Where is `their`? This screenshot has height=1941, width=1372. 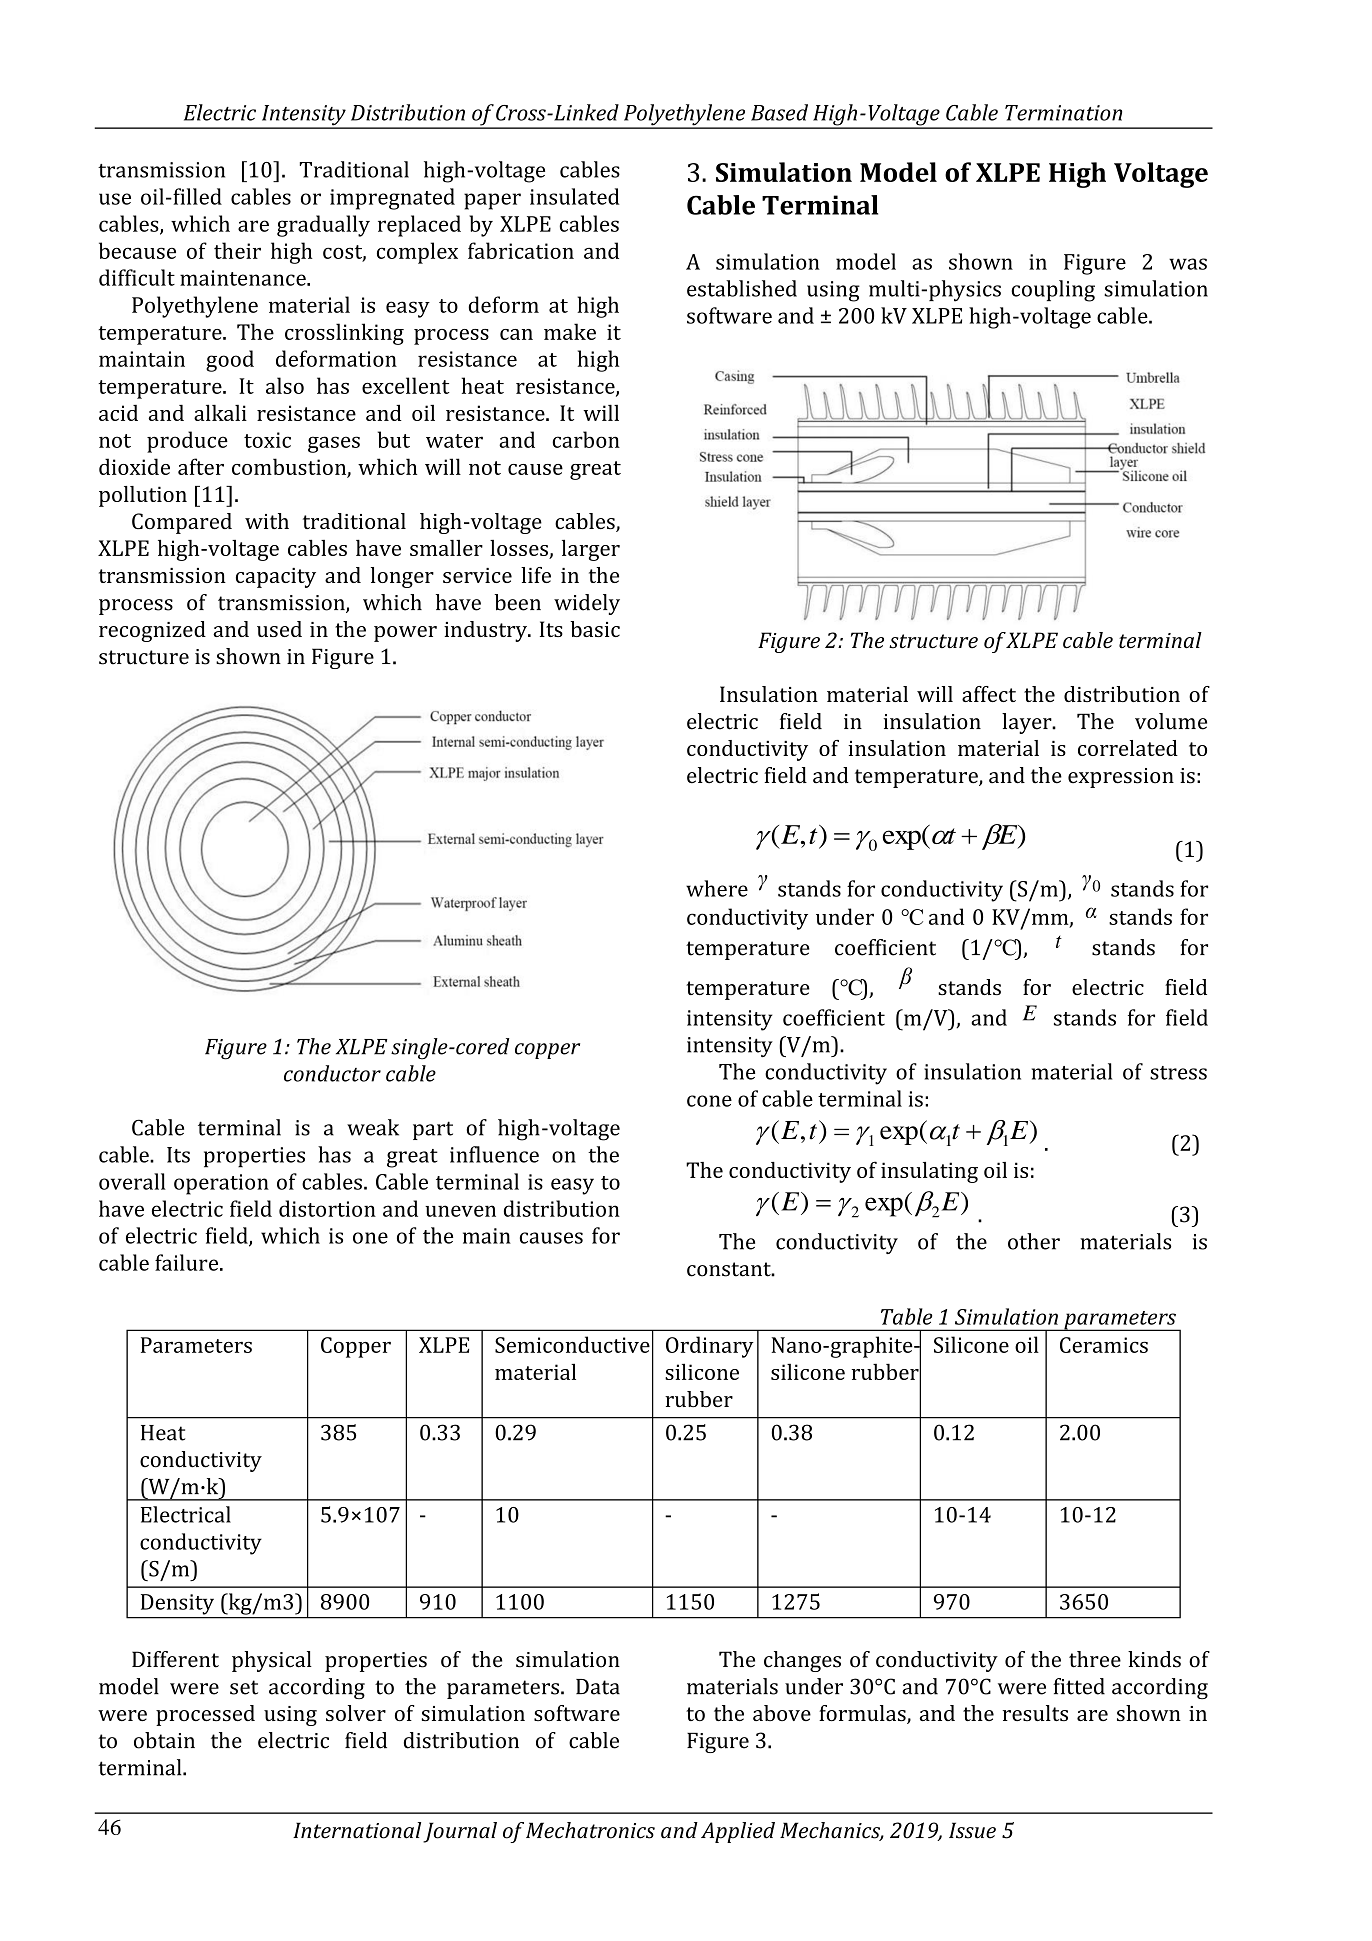 their is located at coordinates (237, 250).
